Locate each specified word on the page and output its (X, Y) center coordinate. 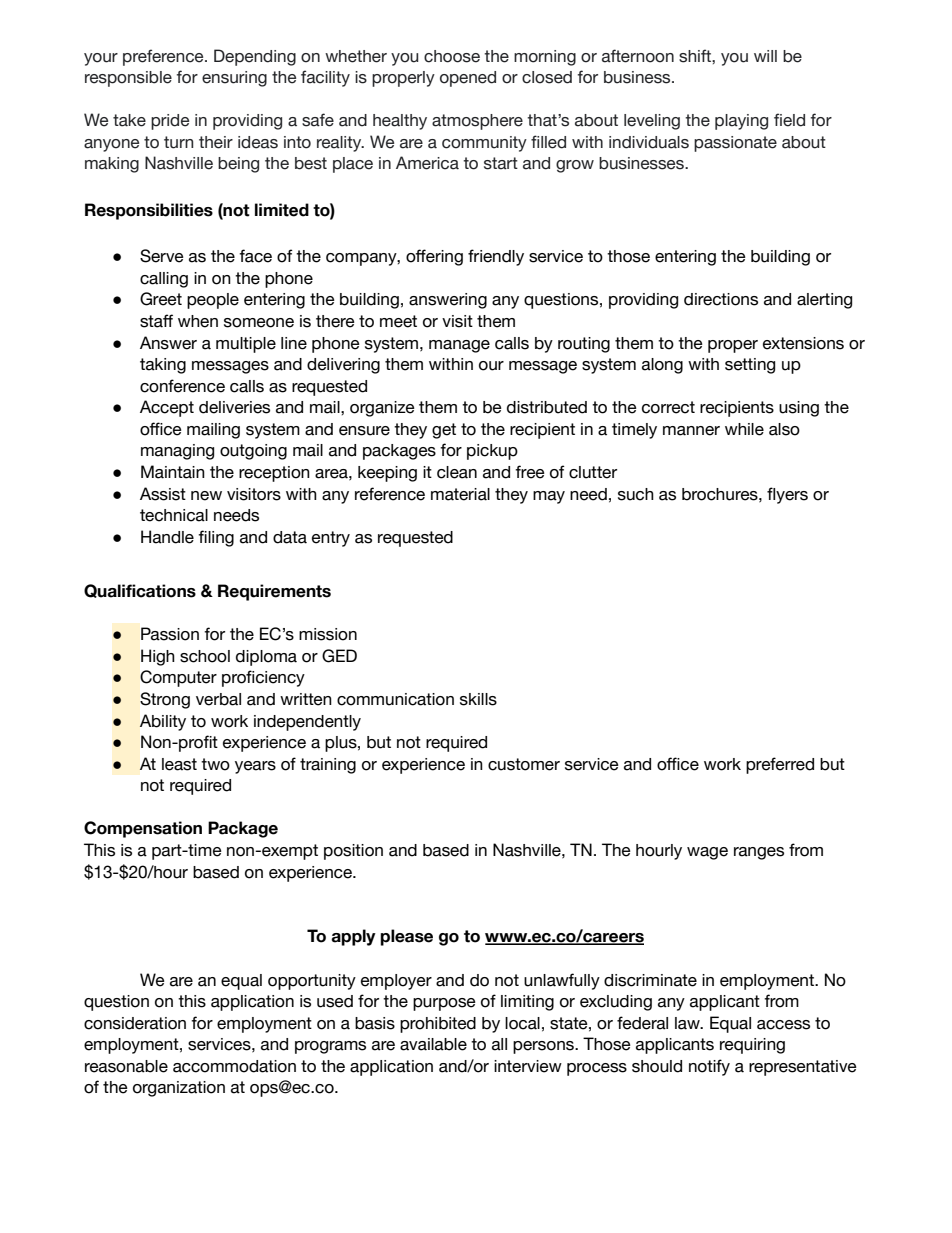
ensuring (234, 79)
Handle (167, 537)
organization (179, 1089)
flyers (787, 495)
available (433, 1044)
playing (741, 122)
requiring (752, 1046)
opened (468, 79)
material (460, 494)
